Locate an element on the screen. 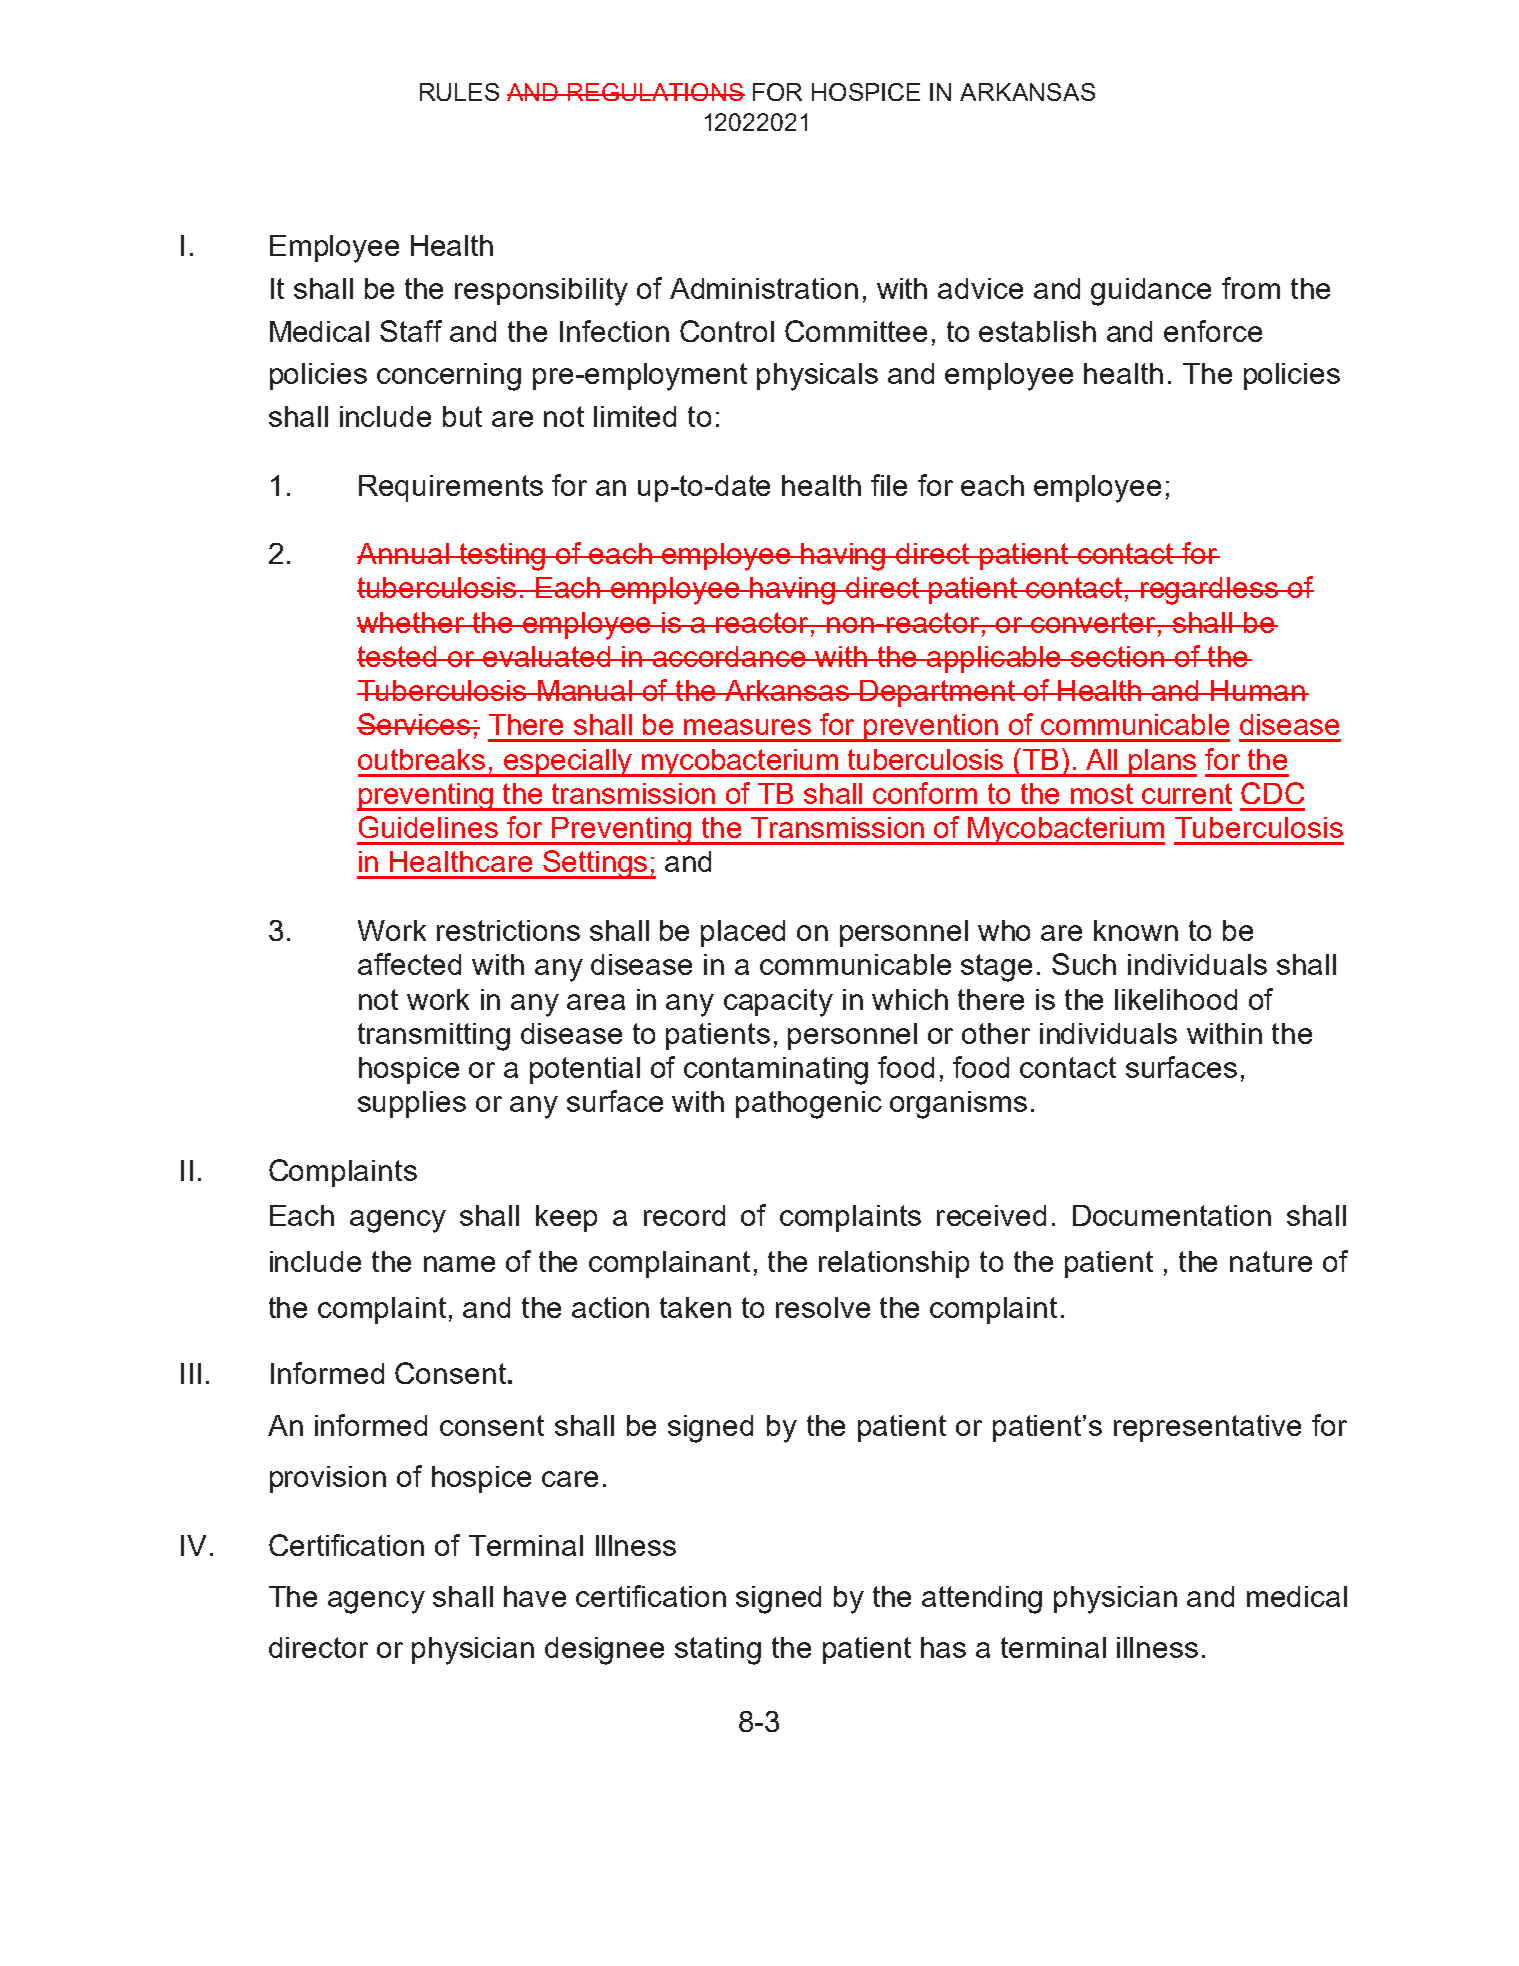 The width and height of the screenshot is (1519, 1966). name is located at coordinates (459, 1264).
